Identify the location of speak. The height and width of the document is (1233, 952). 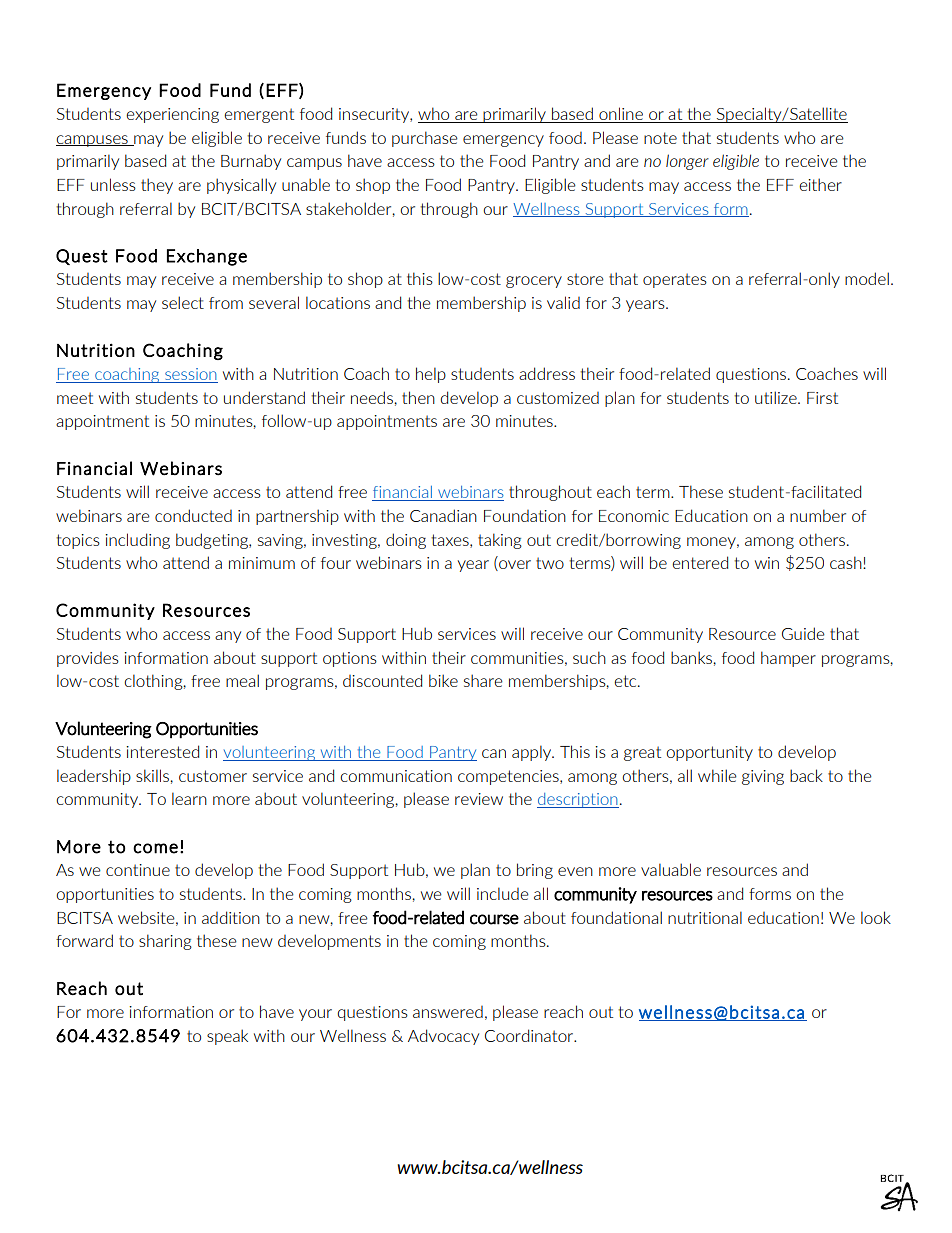
(227, 1037).
